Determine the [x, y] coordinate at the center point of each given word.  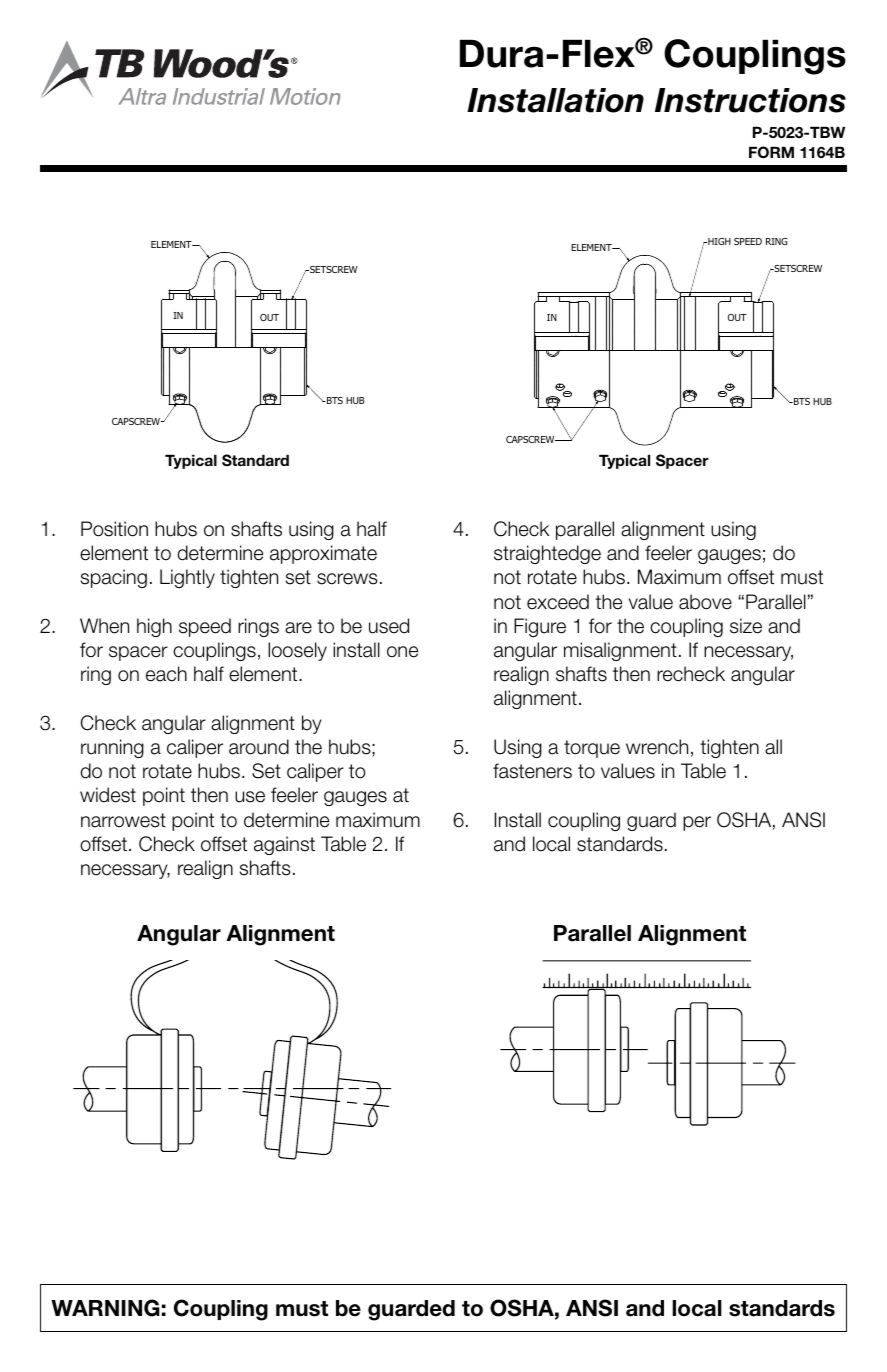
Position [114, 529]
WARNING [105, 1308]
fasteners [532, 771]
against [284, 845]
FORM [771, 152]
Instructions [750, 100]
